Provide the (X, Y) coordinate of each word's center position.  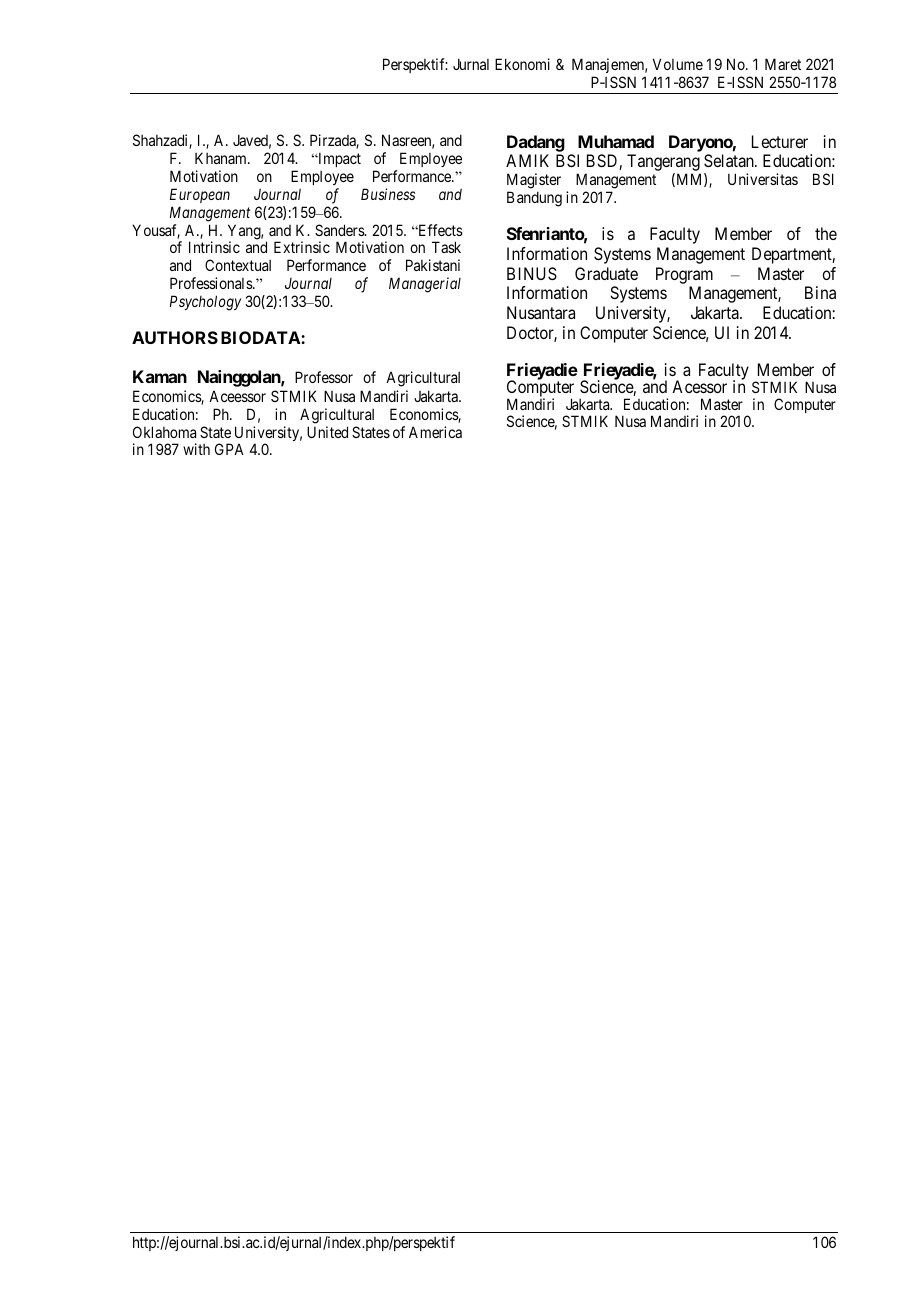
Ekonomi (522, 64)
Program (684, 275)
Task (446, 247)
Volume (678, 64)
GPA (229, 449)
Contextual (238, 265)
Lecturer (780, 141)
